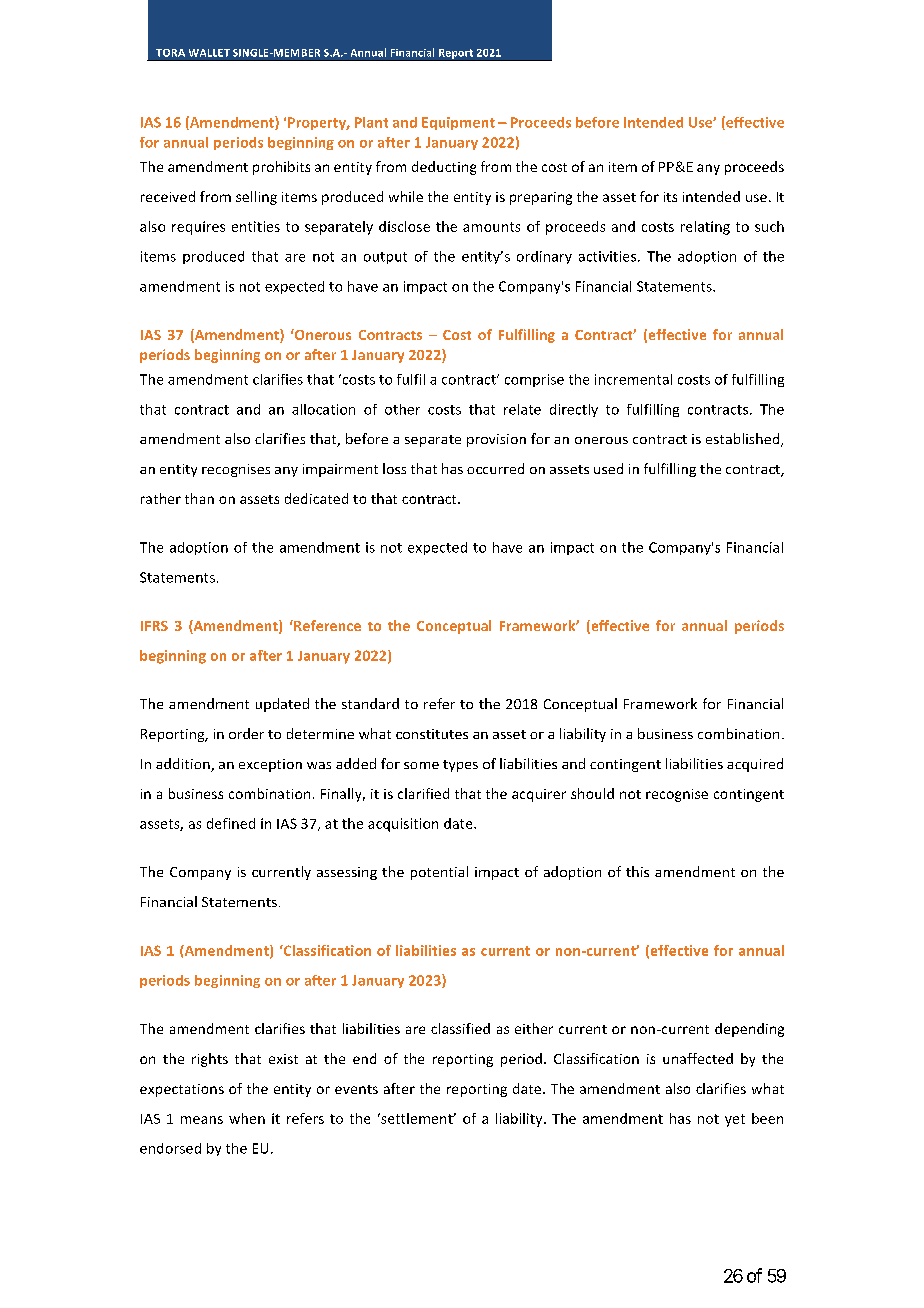 The width and height of the screenshot is (924, 1308). I want to click on types, so click(460, 766).
